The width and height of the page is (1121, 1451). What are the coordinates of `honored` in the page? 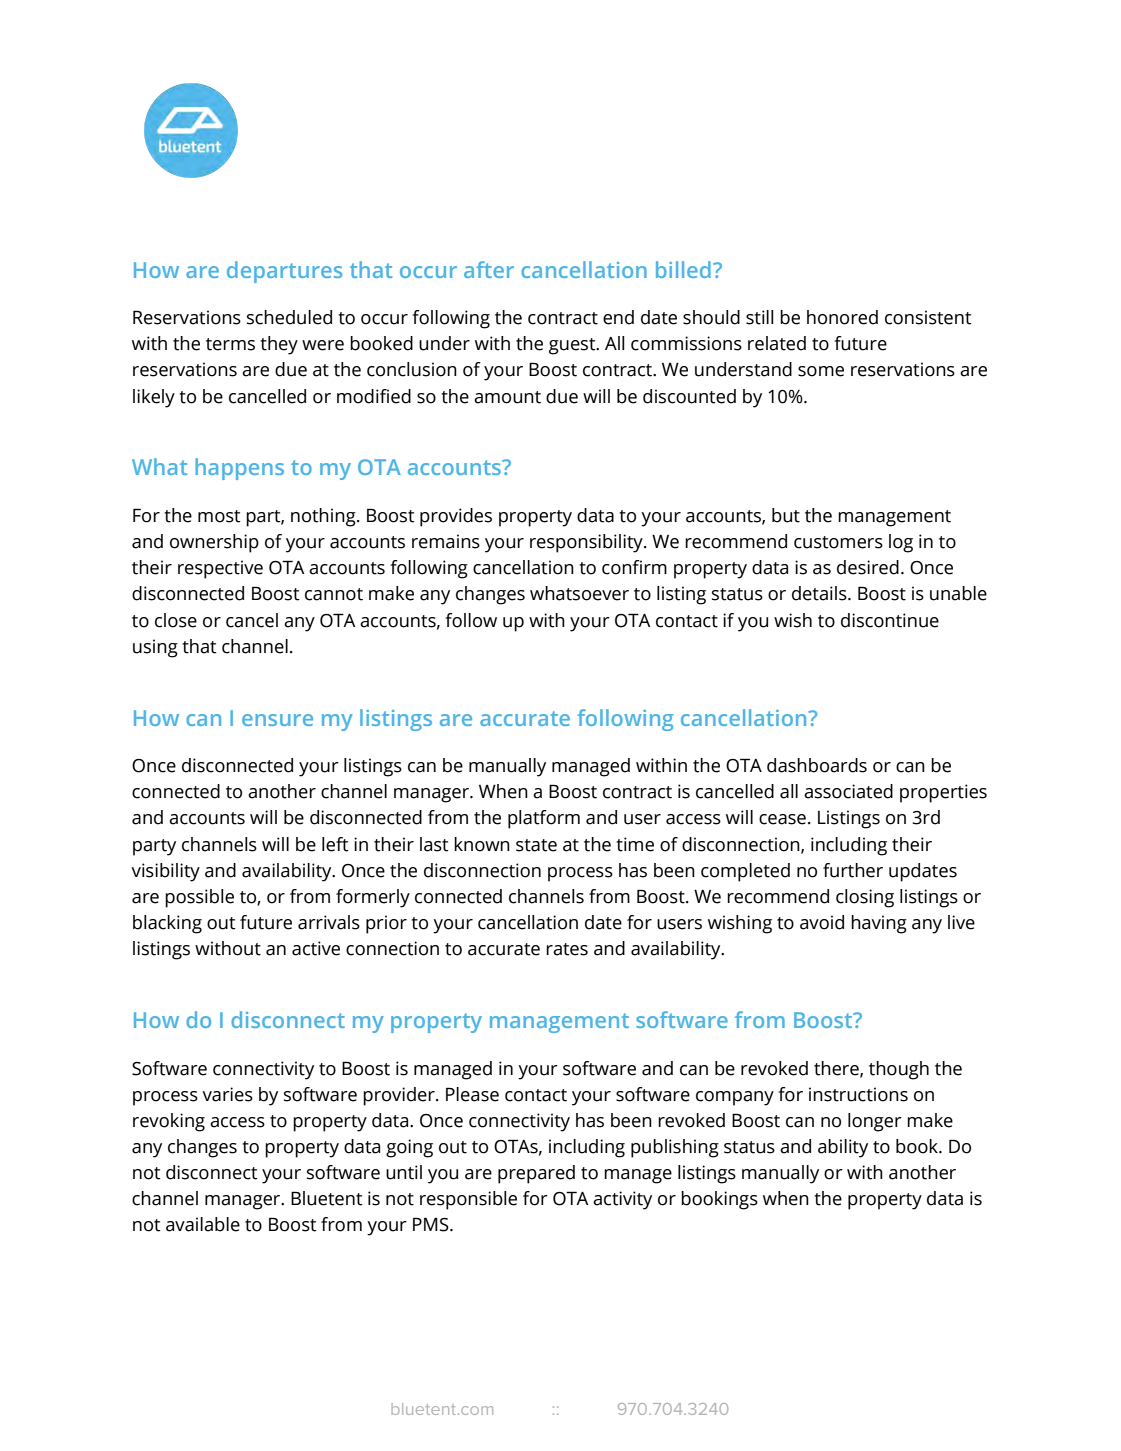 It's located at (842, 317).
